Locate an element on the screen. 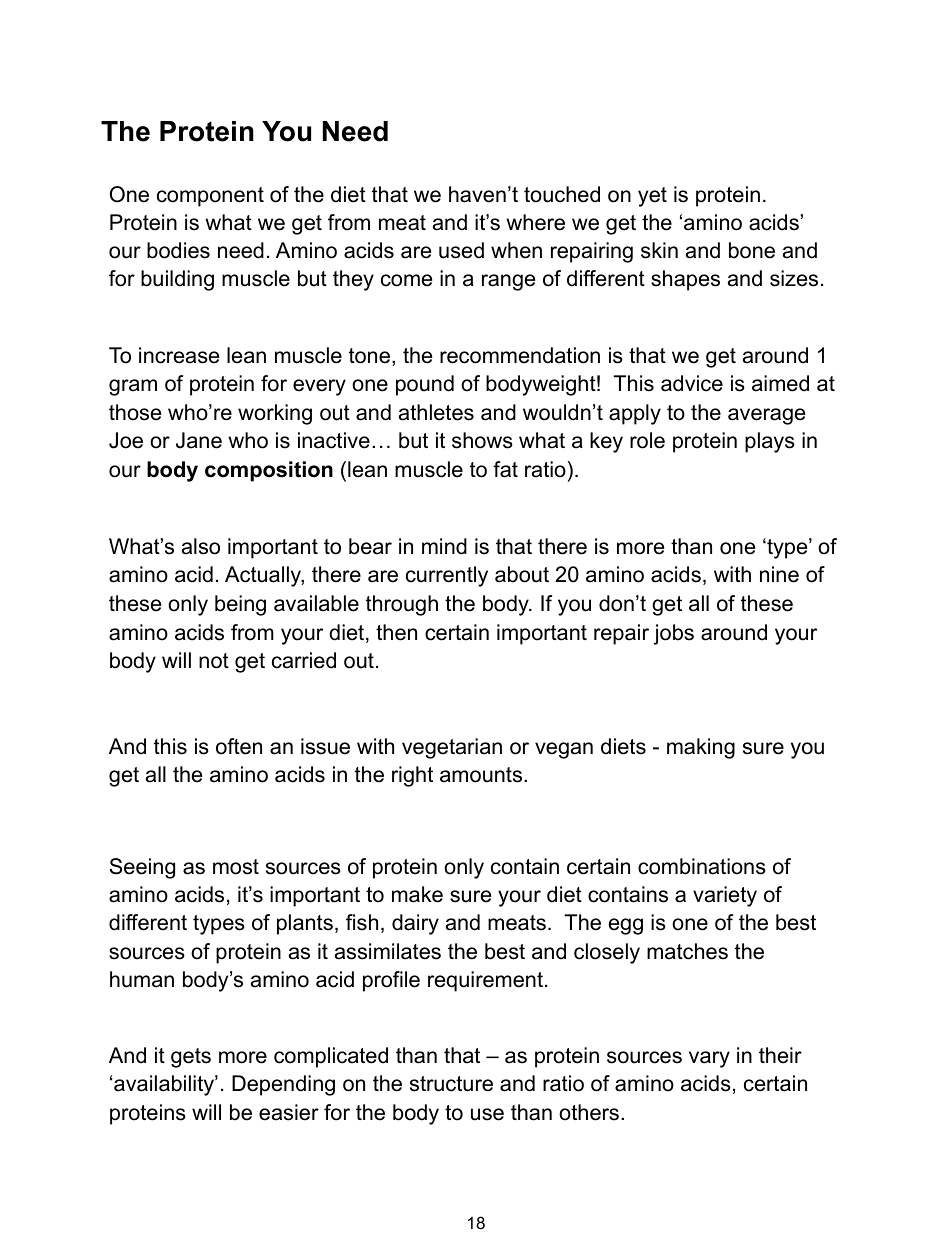 Image resolution: width=952 pixels, height=1233 pixels. bone is located at coordinates (752, 250).
